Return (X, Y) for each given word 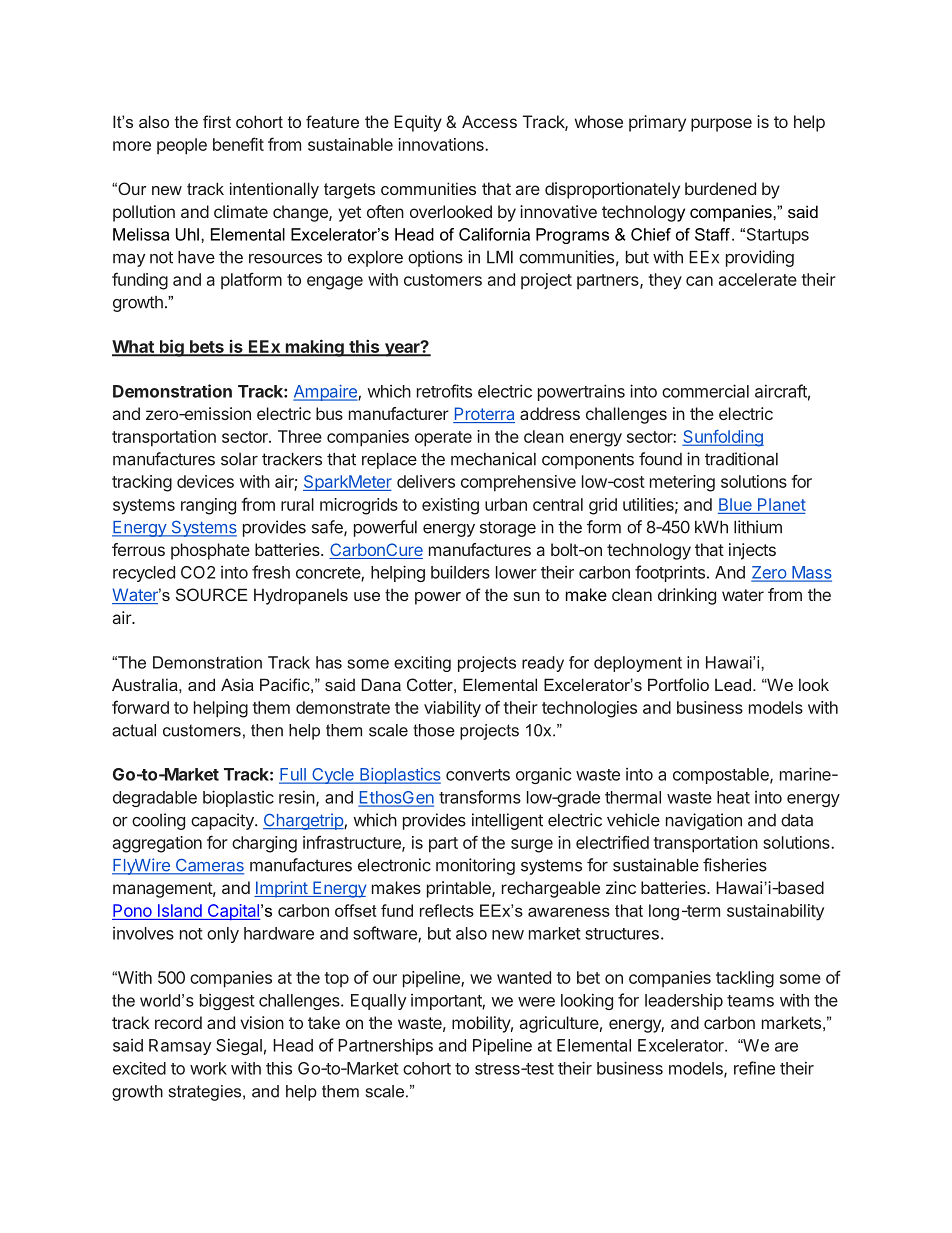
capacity (223, 821)
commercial (705, 391)
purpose (721, 125)
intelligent (507, 821)
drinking (687, 596)
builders (460, 572)
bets (207, 347)
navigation (704, 821)
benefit (238, 144)
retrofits (444, 391)
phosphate (210, 551)
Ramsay (180, 1047)
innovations (442, 144)
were (536, 1002)
